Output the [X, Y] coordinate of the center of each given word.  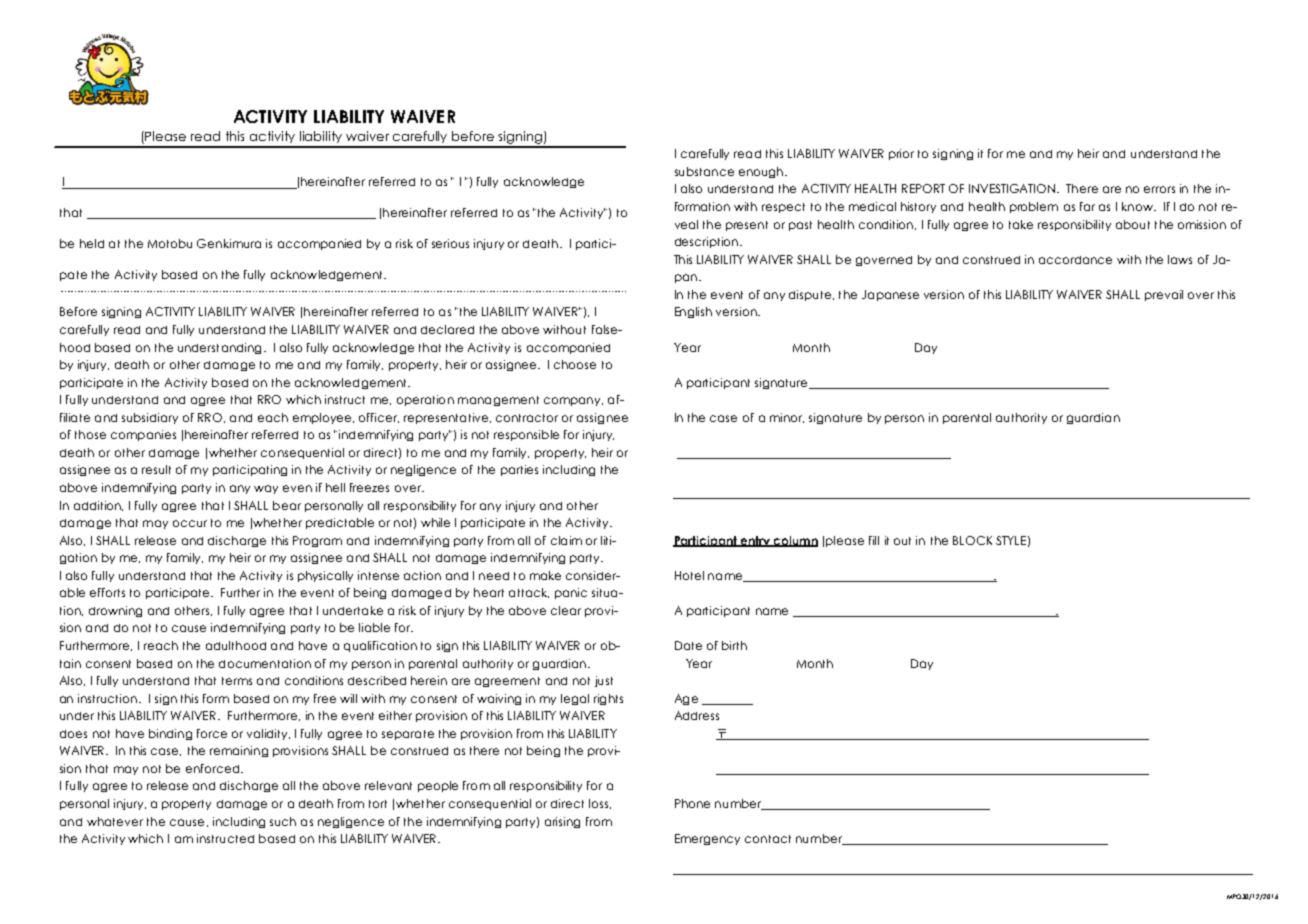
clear [566, 610]
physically [325, 576]
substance [704, 171]
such [283, 821]
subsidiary [150, 418]
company [573, 401]
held [92, 243]
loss [598, 803]
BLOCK [972, 540]
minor [787, 418]
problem [1034, 207]
